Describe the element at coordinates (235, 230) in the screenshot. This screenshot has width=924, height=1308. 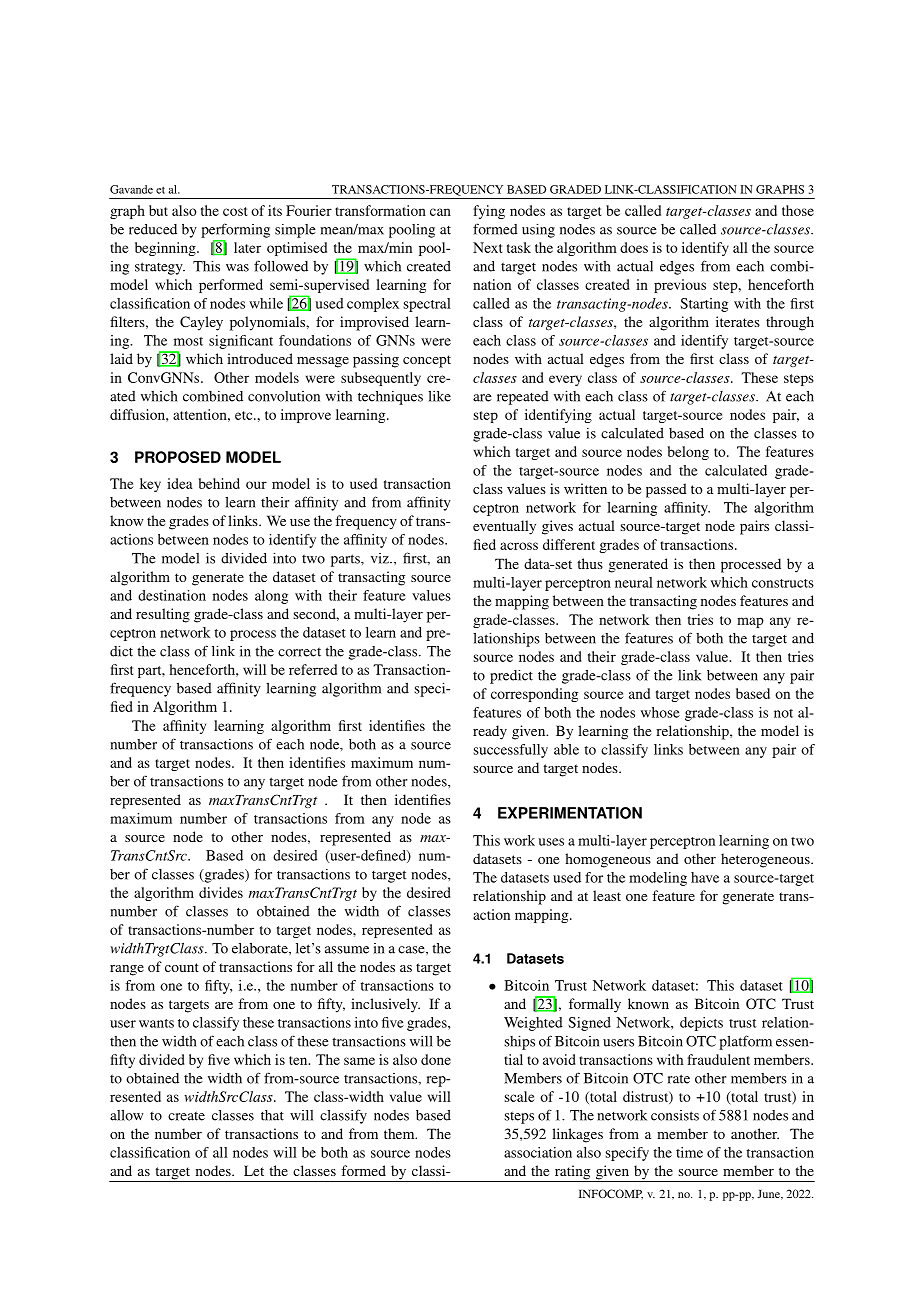
I see `performing` at that location.
